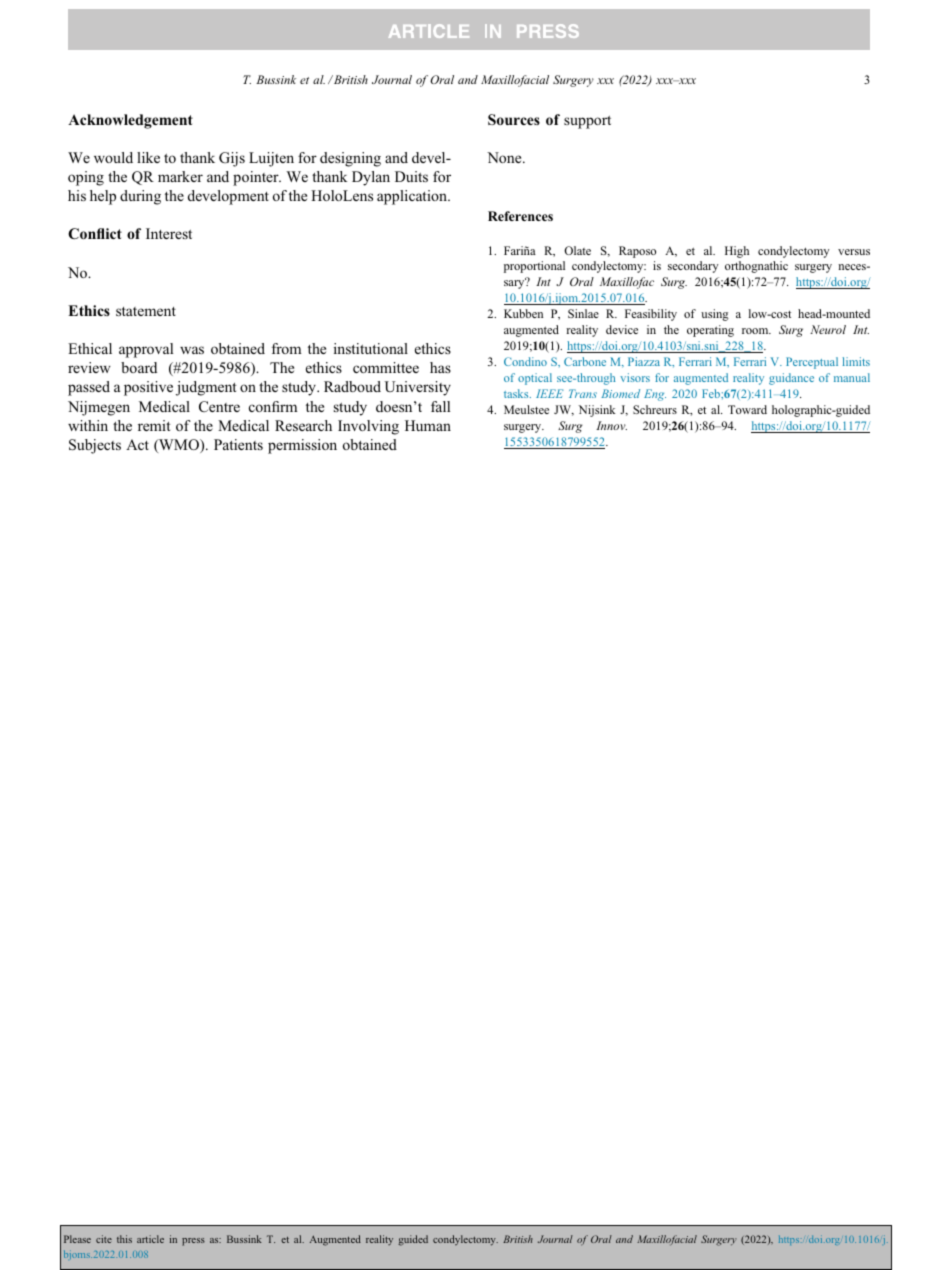 Image resolution: width=952 pixels, height=1270 pixels. Describe the element at coordinates (124, 1239) in the screenshot. I see `this` at that location.
